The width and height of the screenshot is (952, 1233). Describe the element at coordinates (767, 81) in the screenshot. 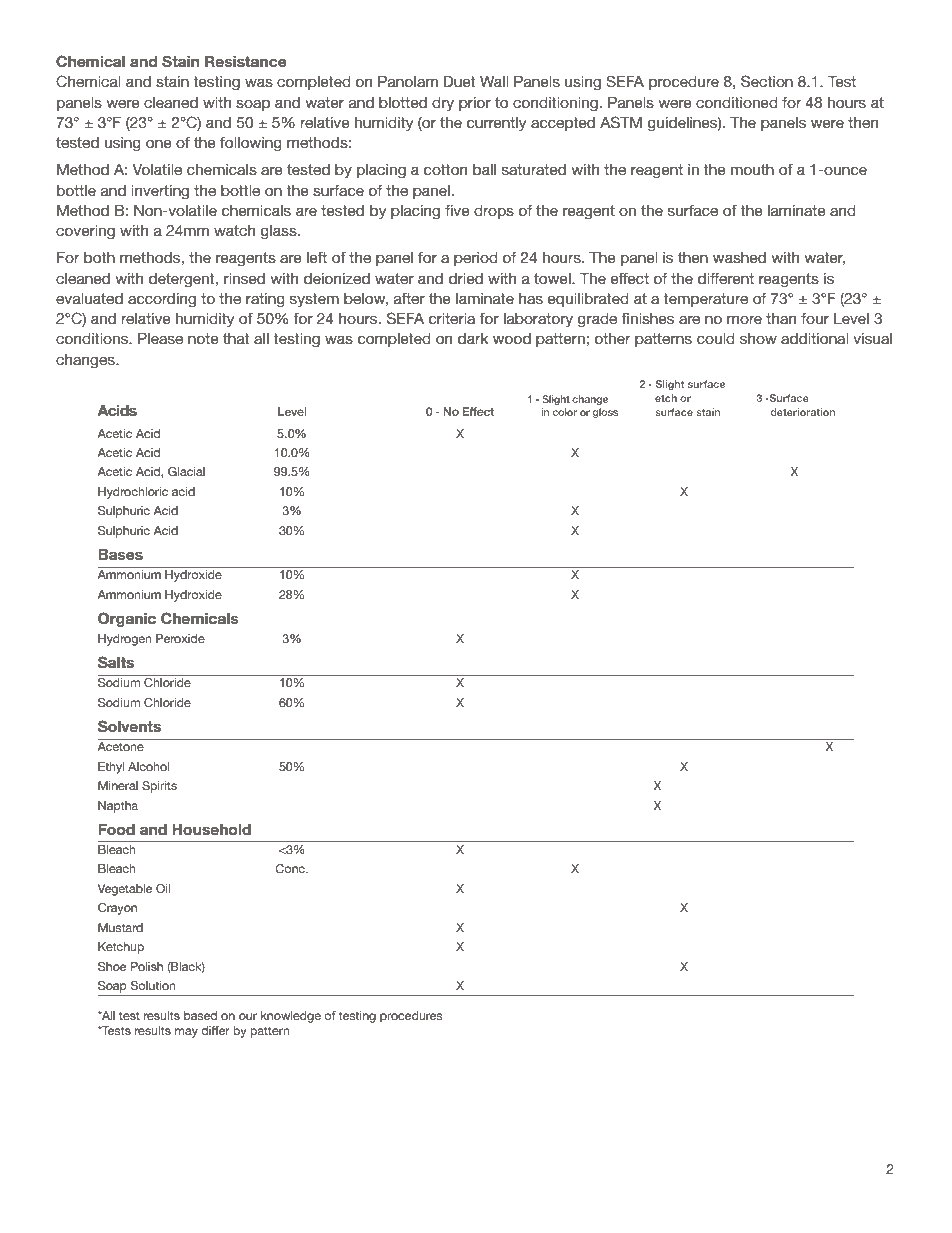

I see `Section` at that location.
